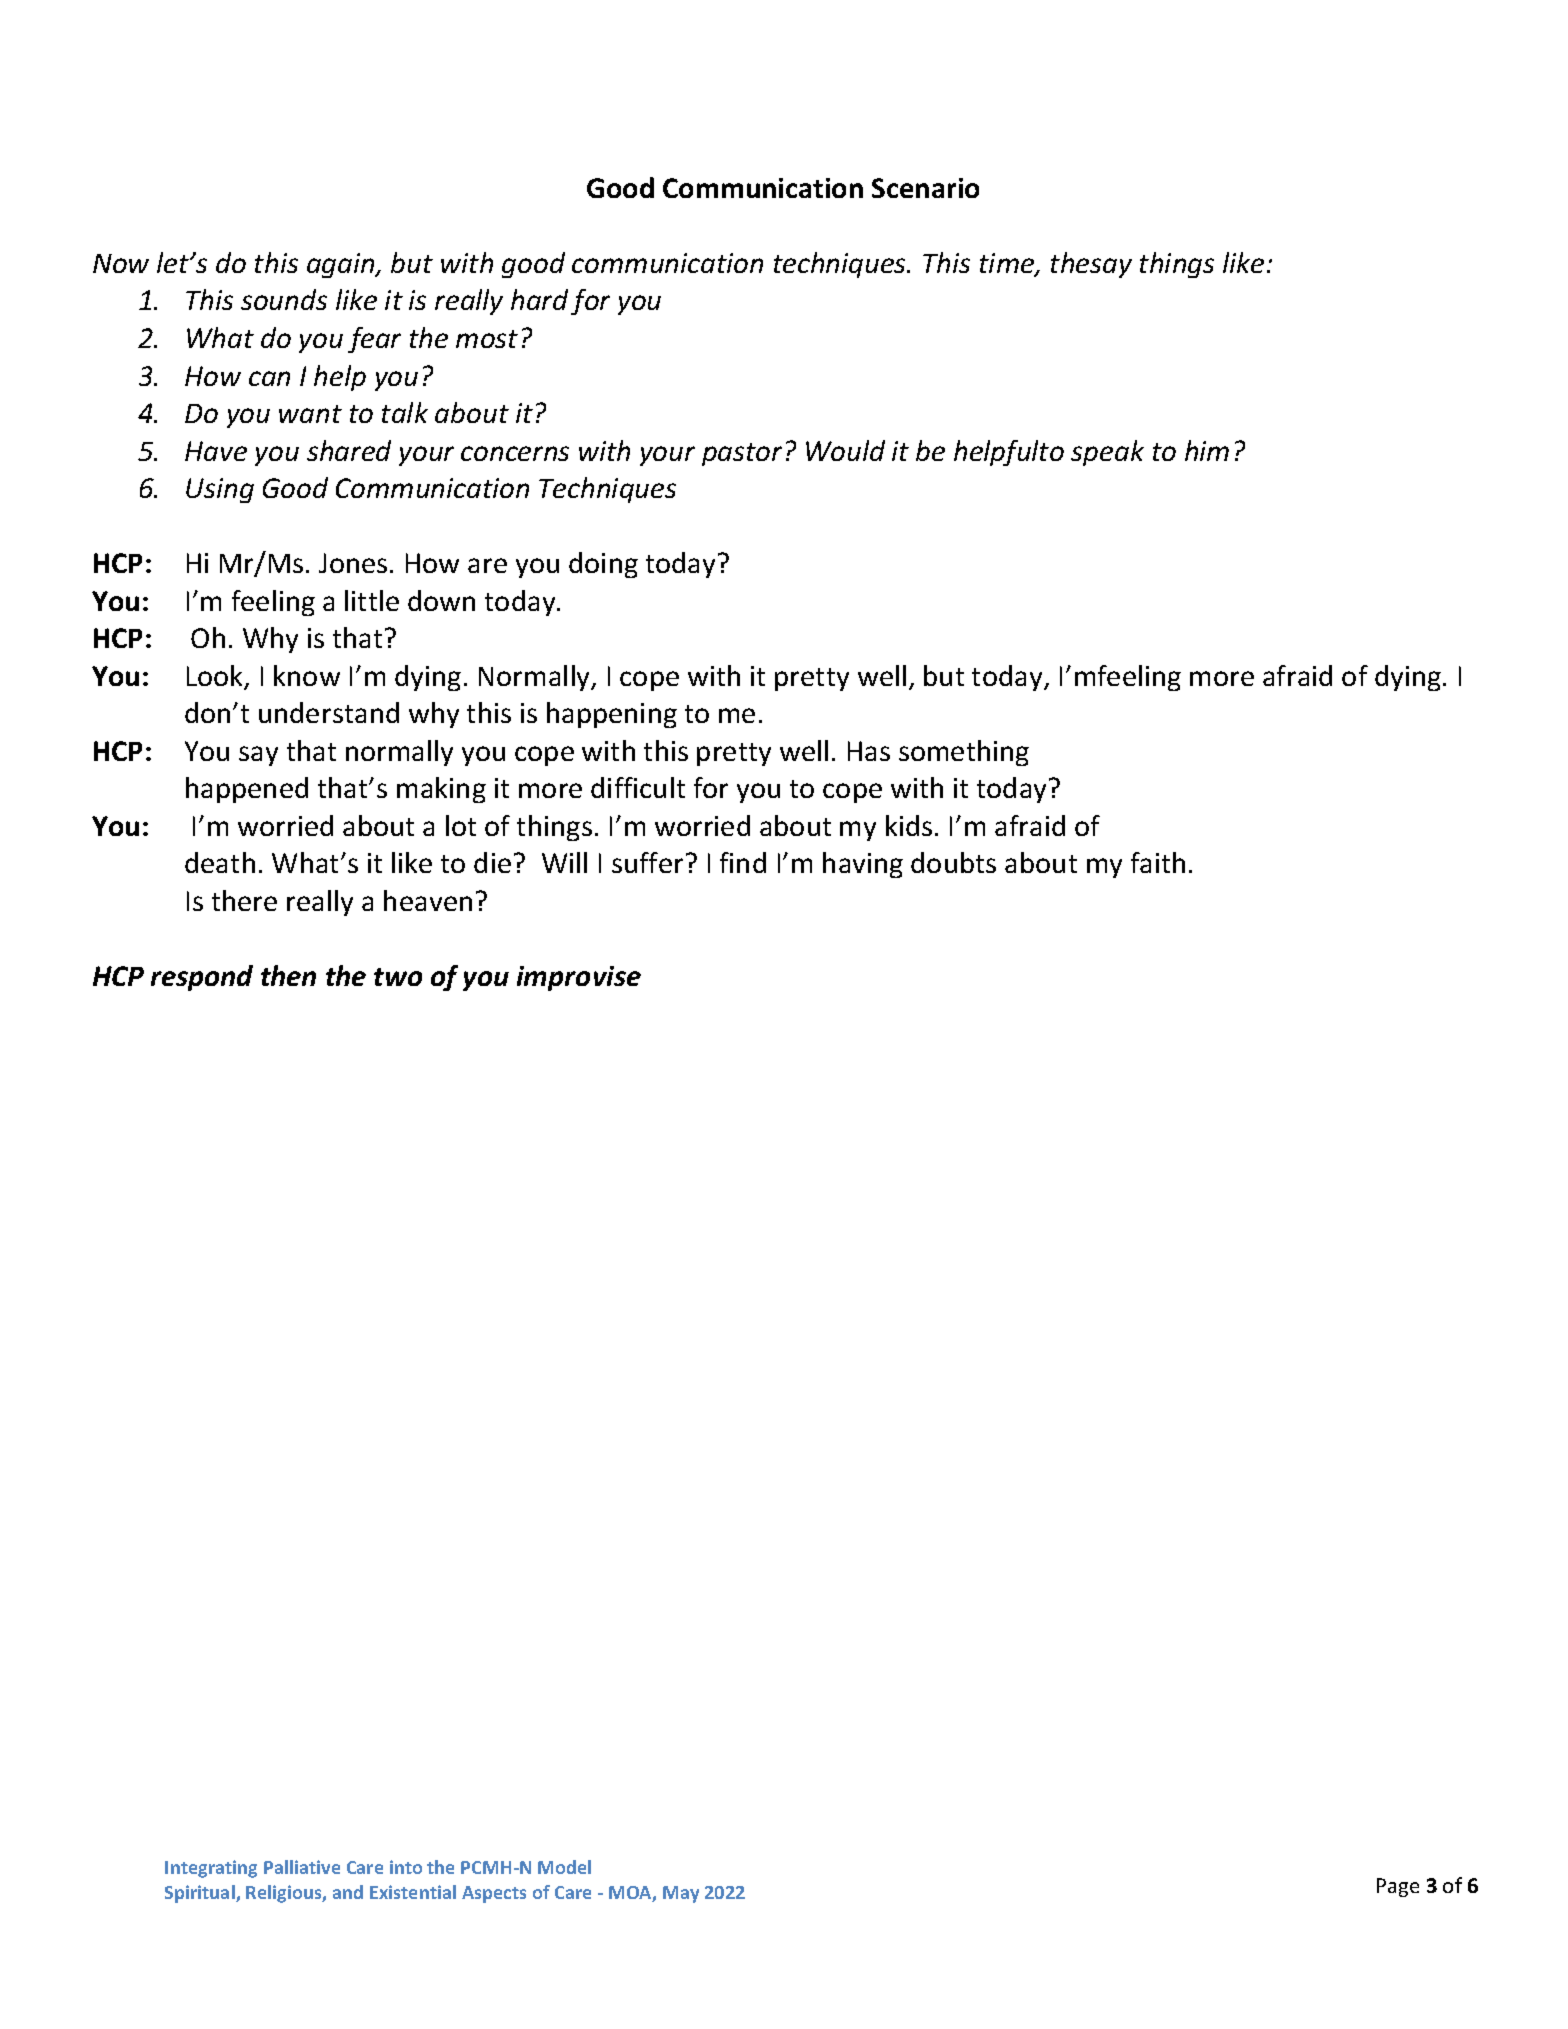 This document has height=2029, width=1568. I want to click on two, so click(398, 977).
